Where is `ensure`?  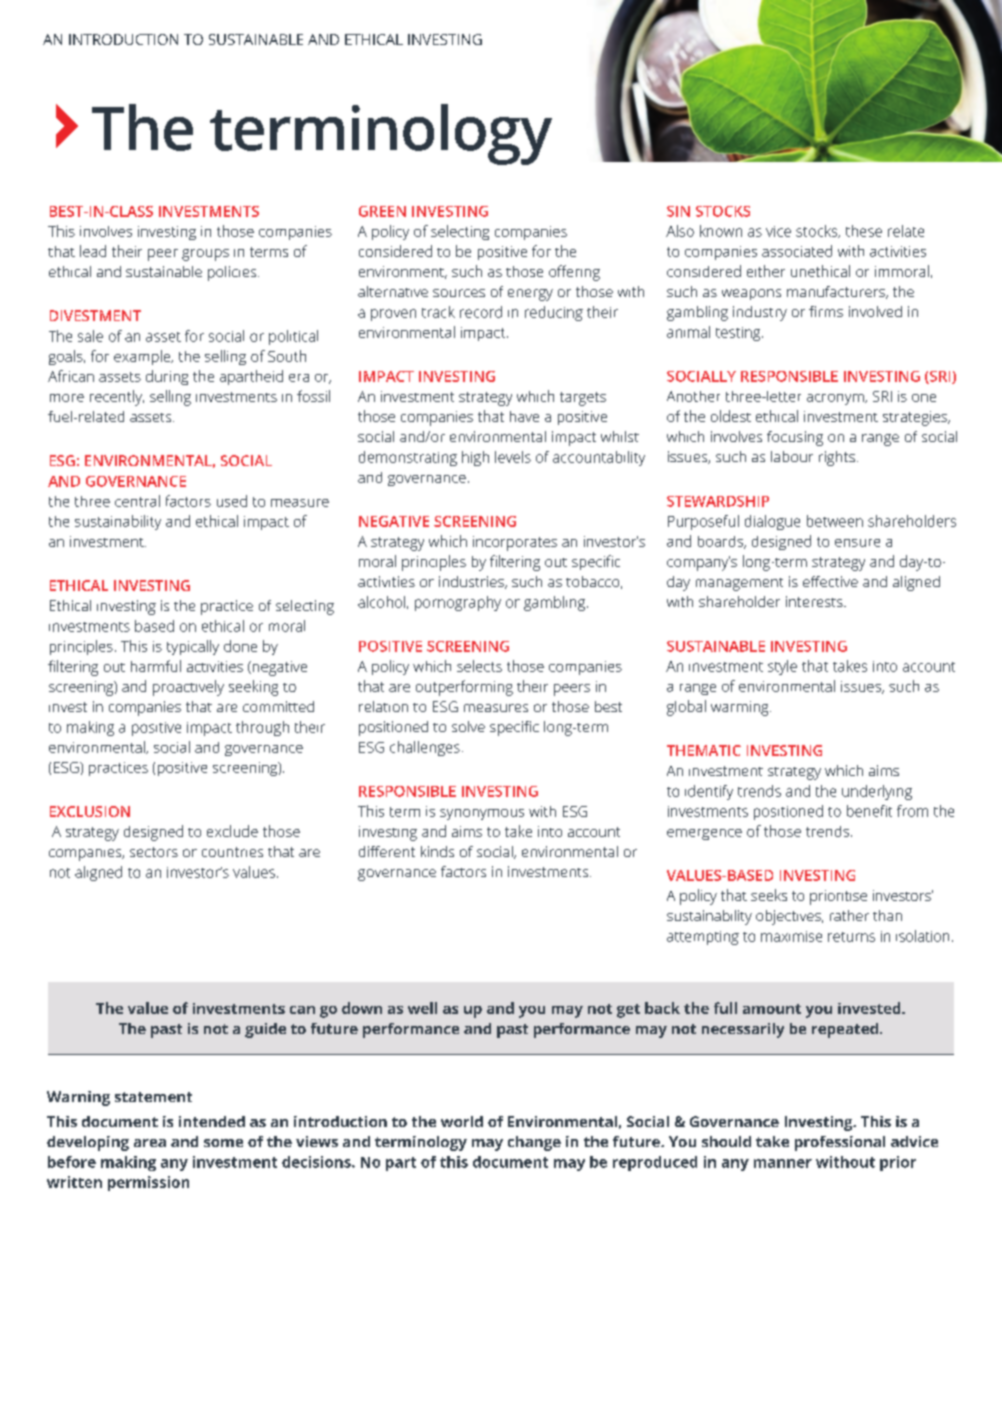
ensure is located at coordinates (857, 543).
